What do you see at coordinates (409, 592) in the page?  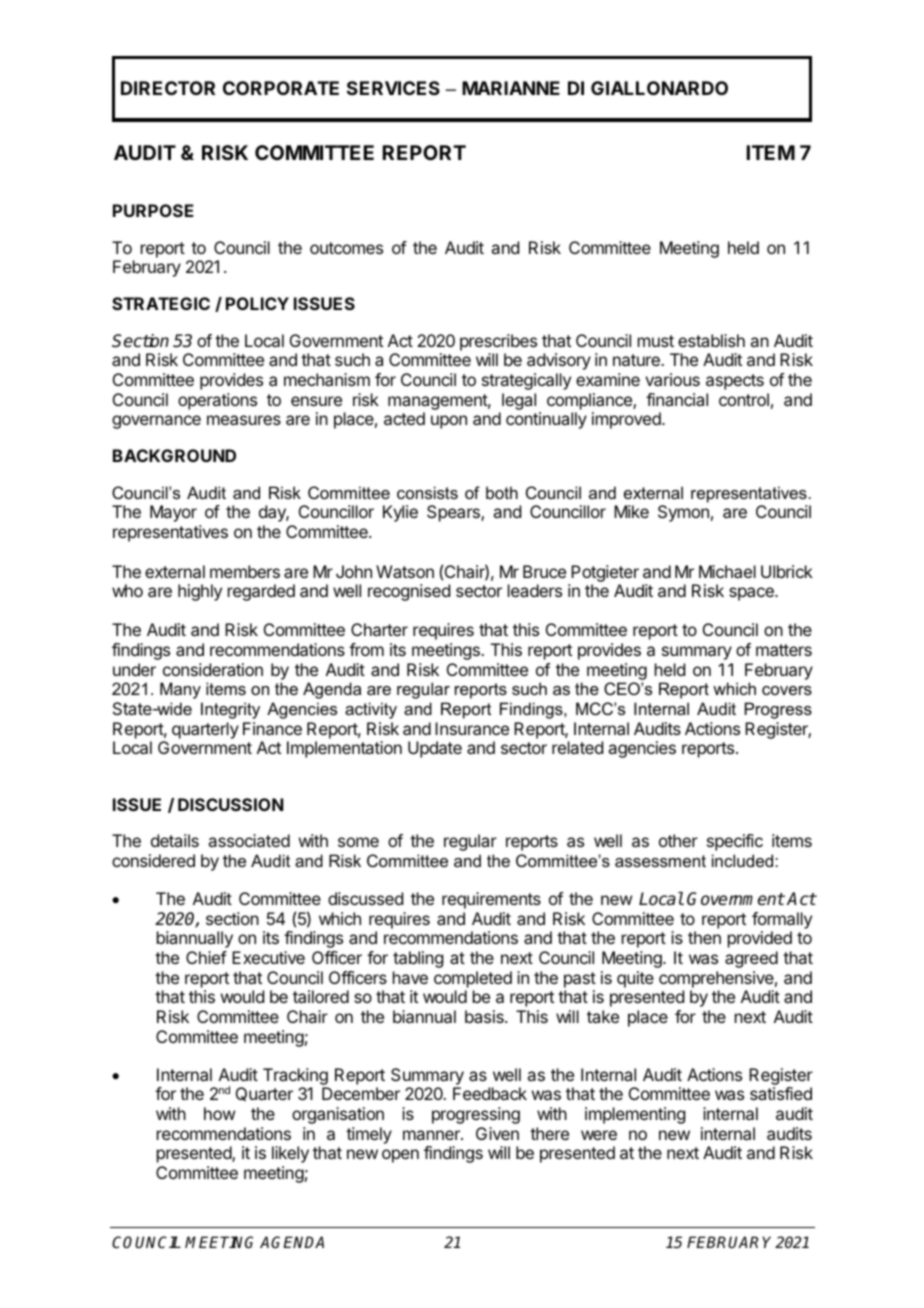 I see `recognised` at bounding box center [409, 592].
